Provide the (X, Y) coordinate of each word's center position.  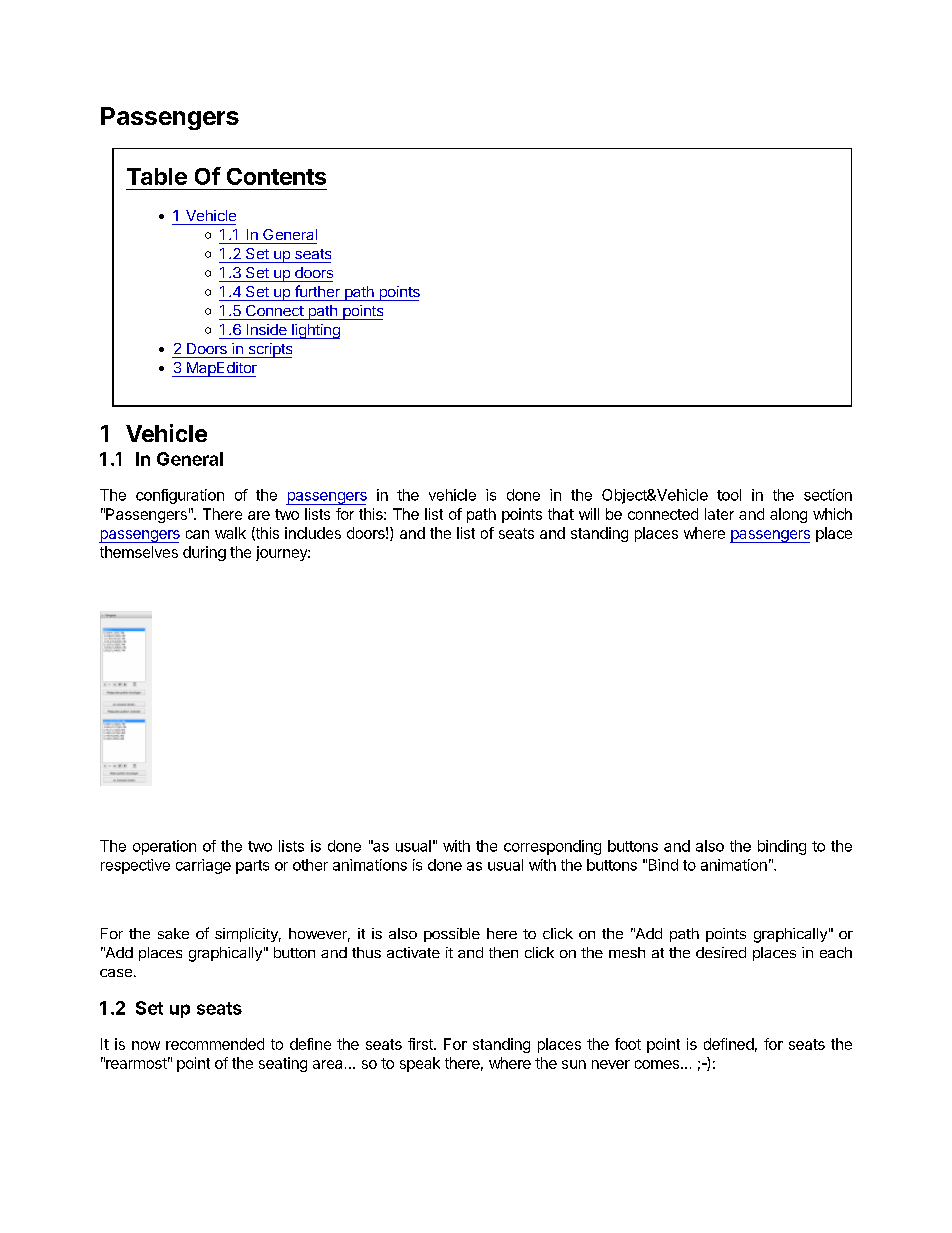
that (561, 514)
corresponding (552, 847)
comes (657, 1064)
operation (164, 847)
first (421, 1044)
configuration (180, 496)
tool (729, 495)
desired (721, 952)
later (719, 514)
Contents (276, 176)
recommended (215, 1044)
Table (157, 176)
